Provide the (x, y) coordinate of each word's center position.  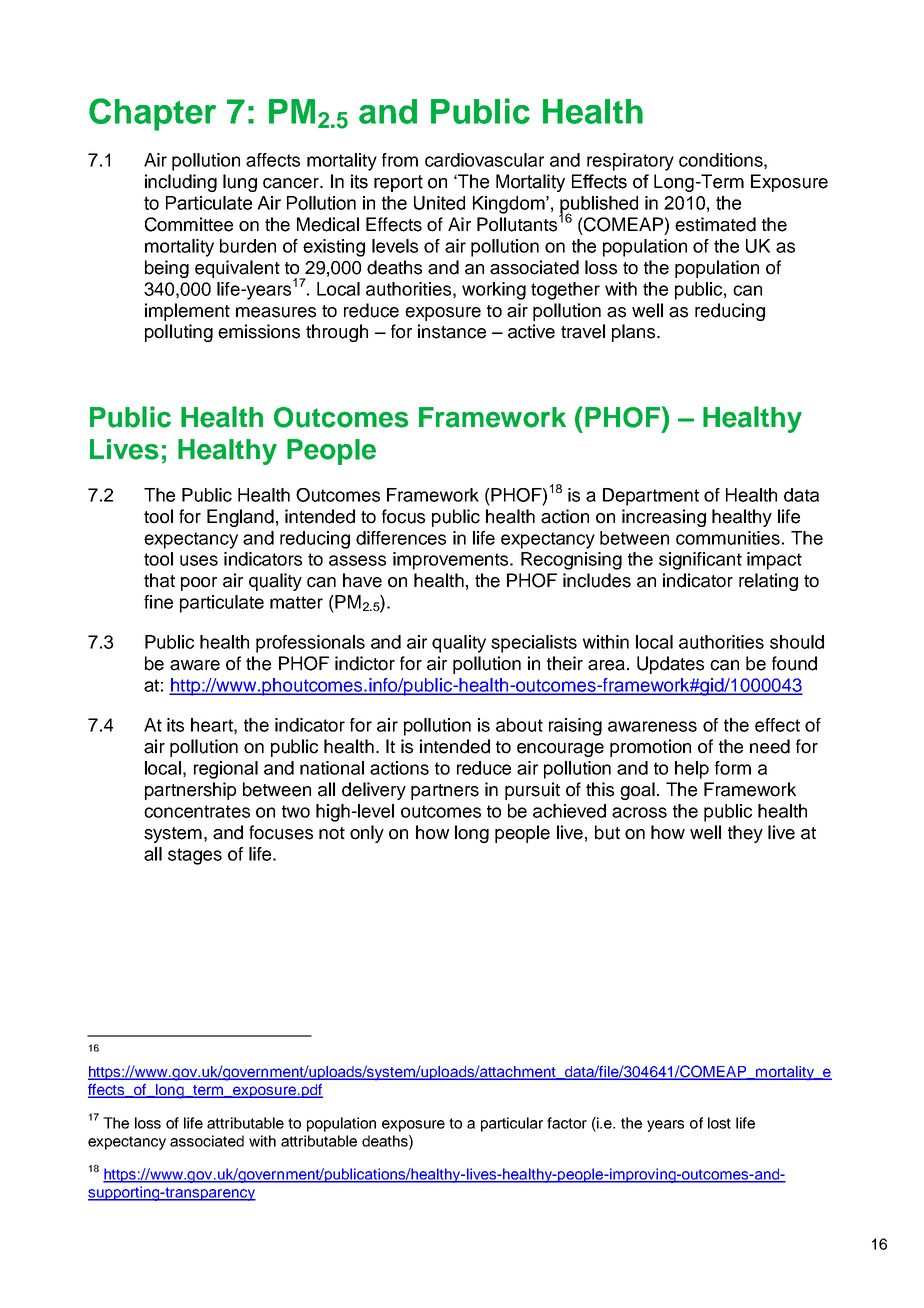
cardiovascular (484, 160)
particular (512, 1124)
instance (452, 331)
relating (768, 582)
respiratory (630, 162)
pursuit (532, 791)
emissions (259, 331)
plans (635, 333)
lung (240, 183)
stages (195, 856)
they (745, 834)
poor (199, 584)
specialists (534, 644)
